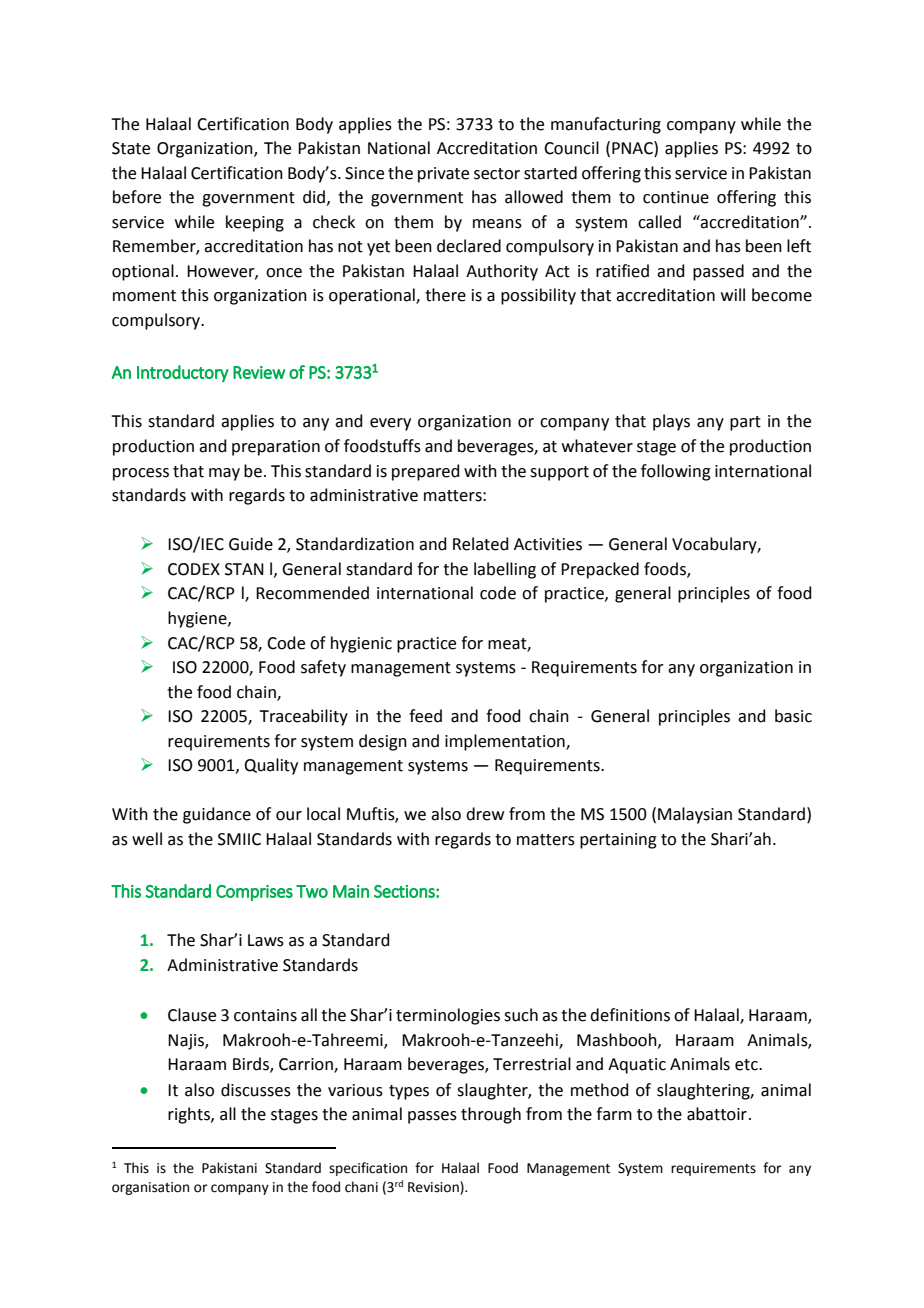  I want to click on farm, so click(614, 1114).
